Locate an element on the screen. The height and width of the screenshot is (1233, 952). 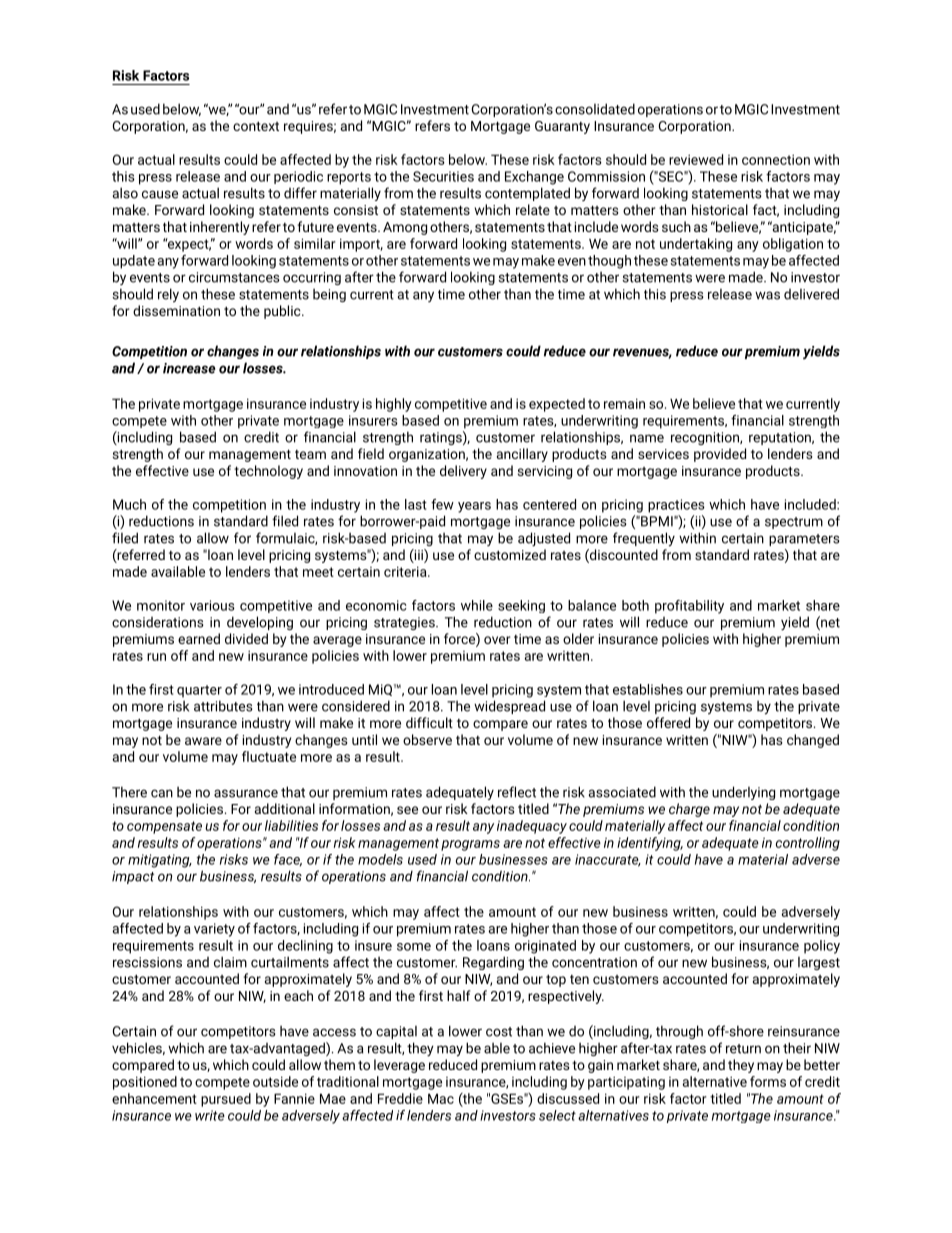
profitability is located at coordinates (689, 607).
